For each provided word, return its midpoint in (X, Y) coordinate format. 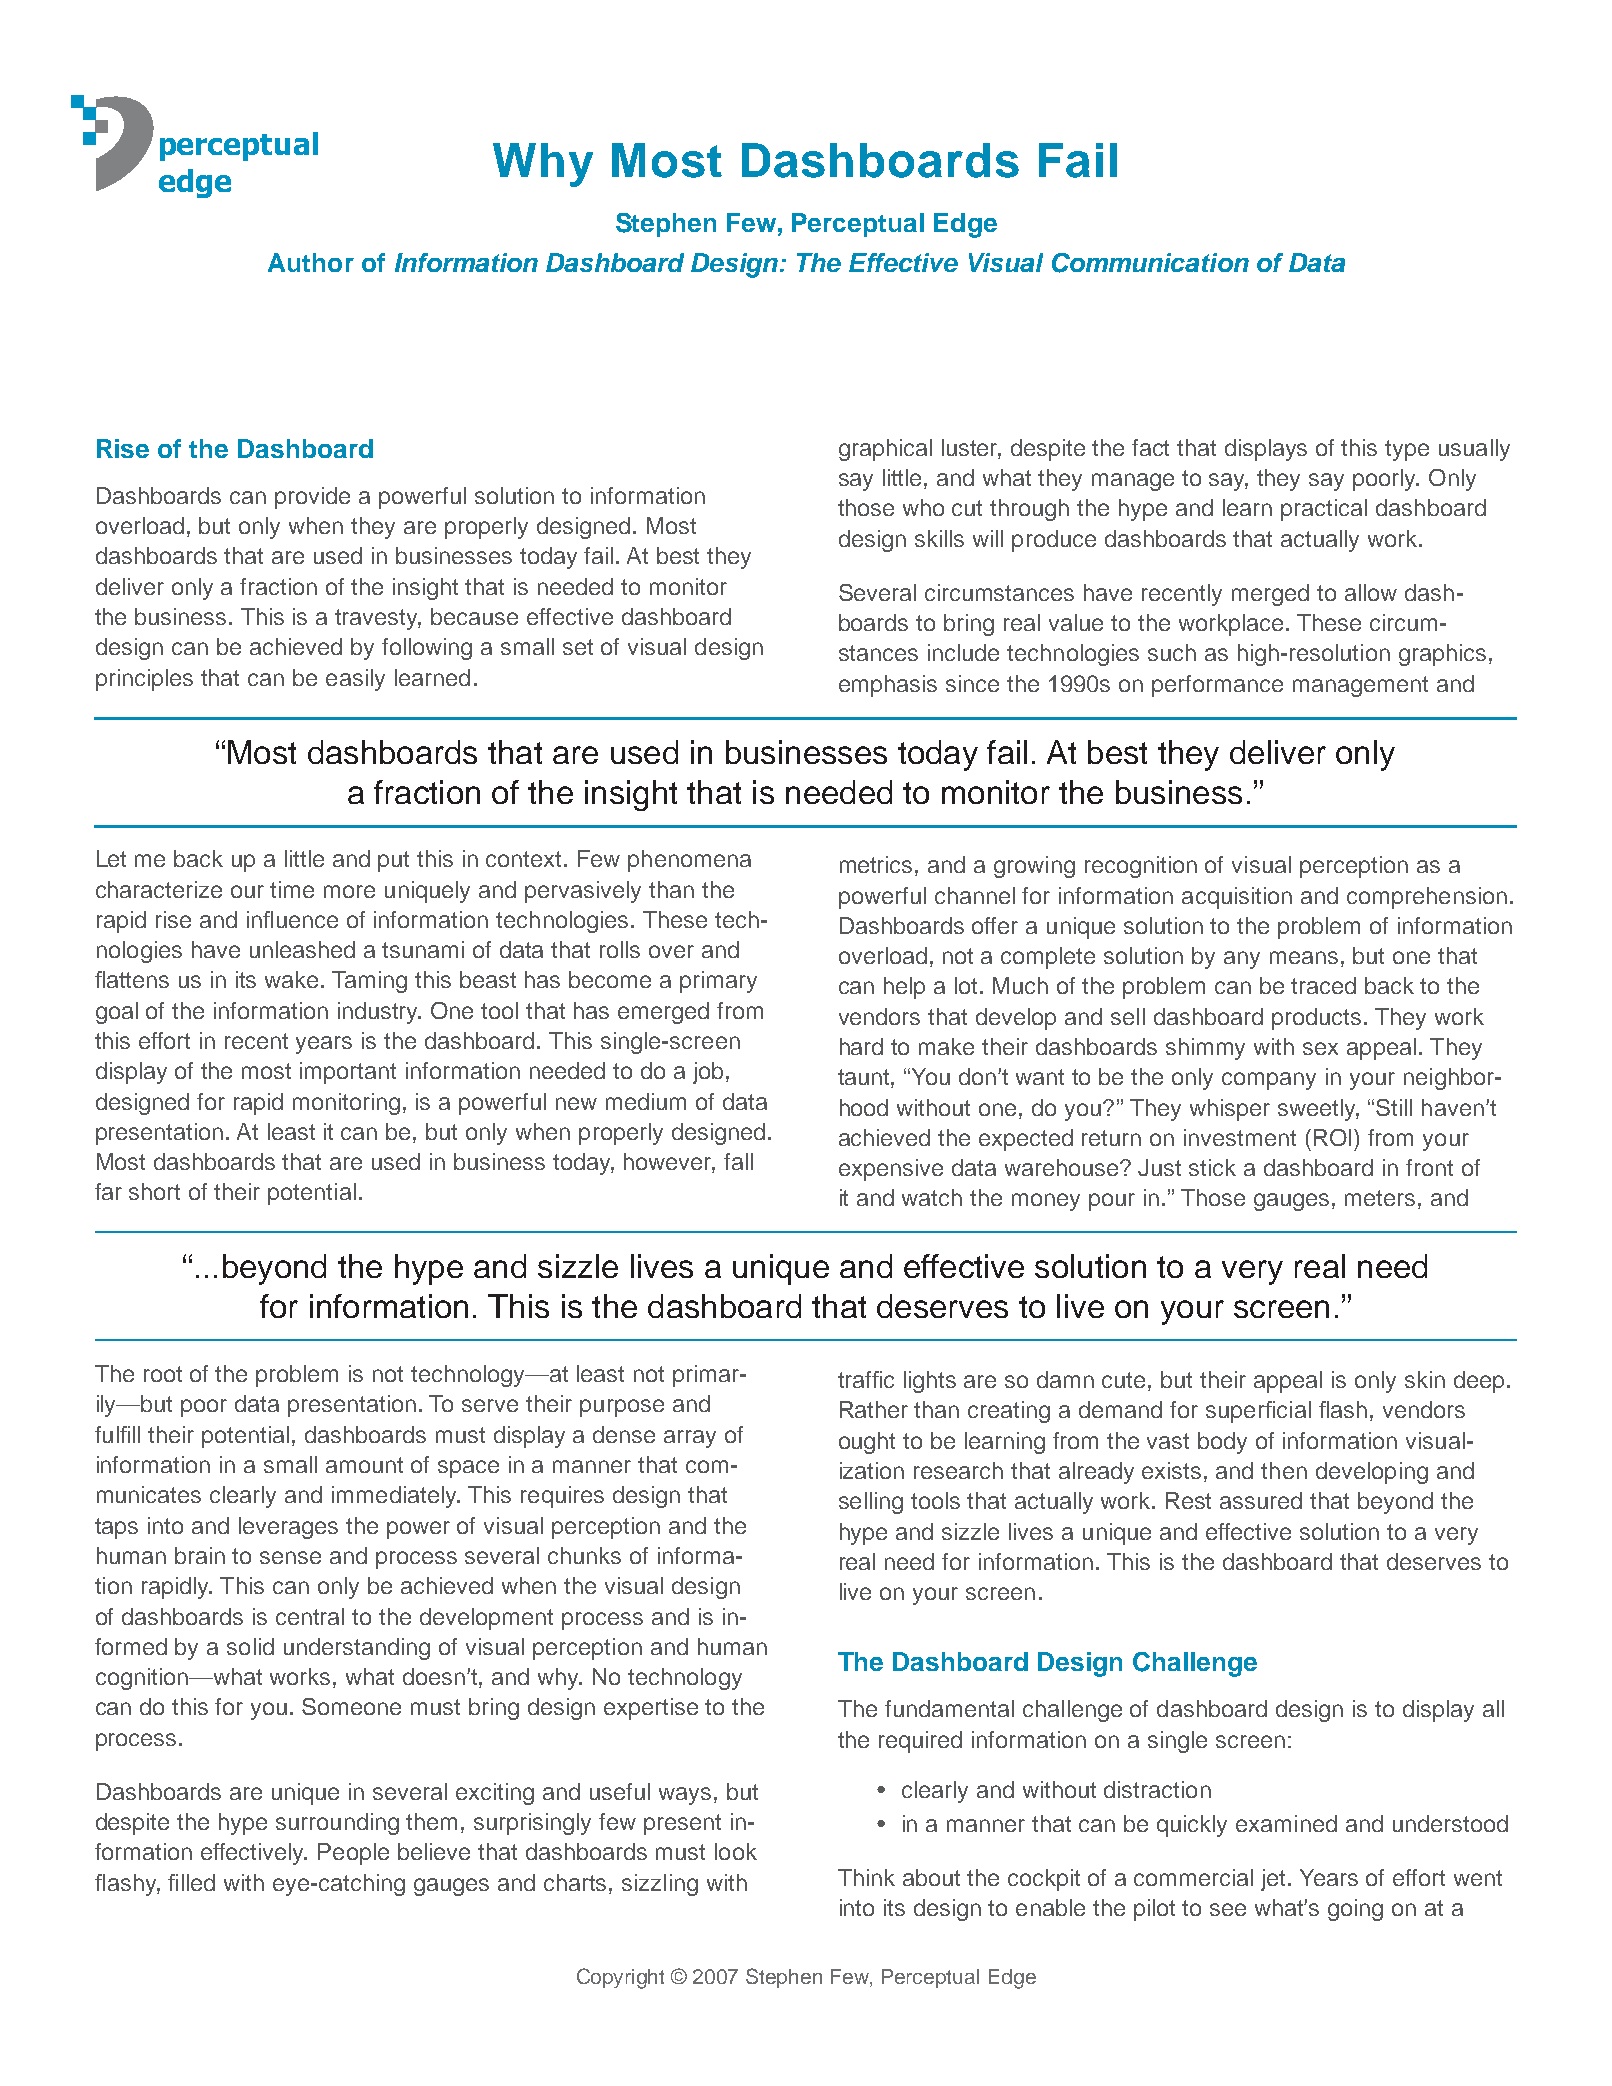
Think (866, 1877)
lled (198, 1882)
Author (311, 262)
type (1407, 450)
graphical (885, 450)
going (1355, 1910)
